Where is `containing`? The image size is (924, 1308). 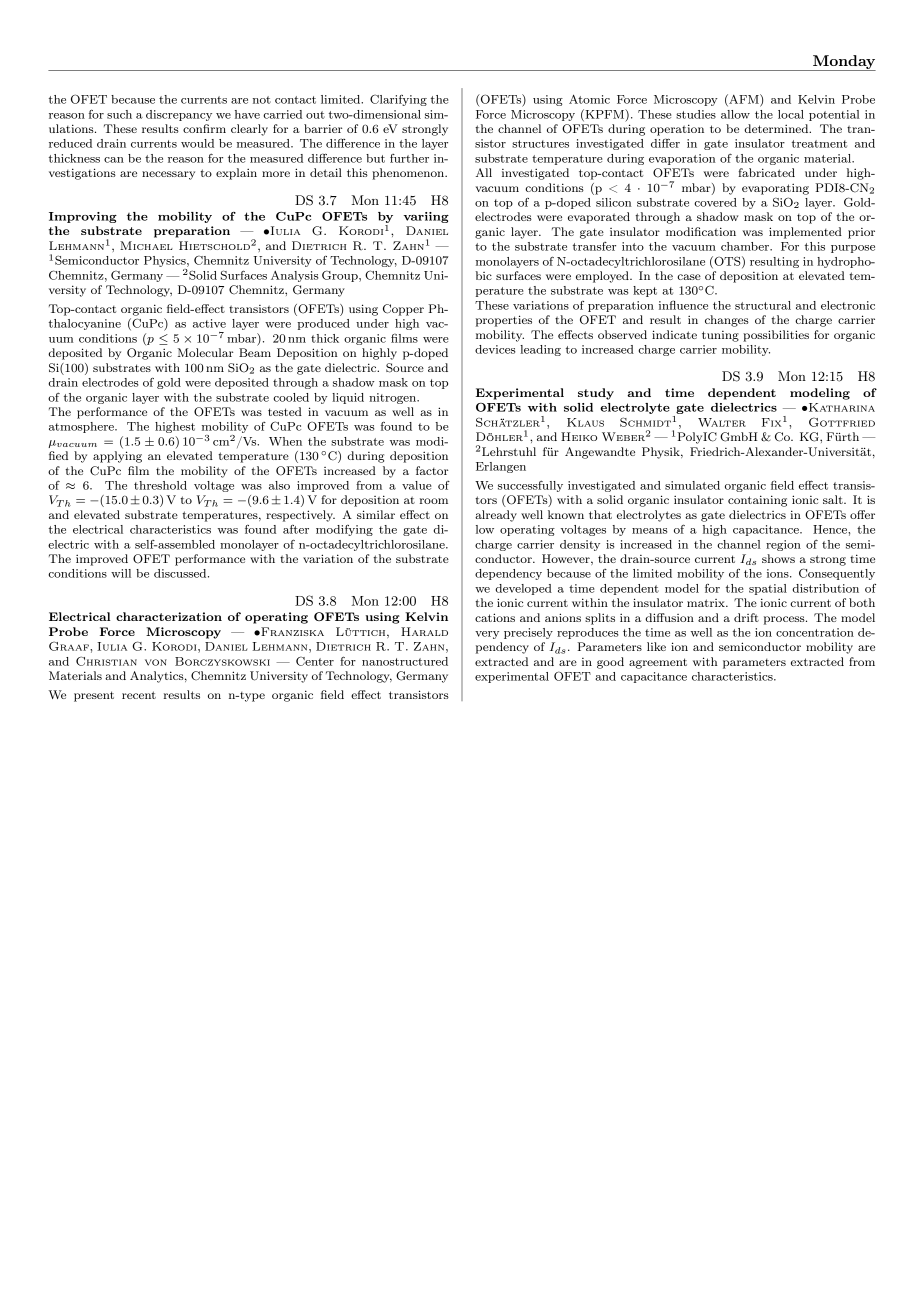 containing is located at coordinates (757, 501).
